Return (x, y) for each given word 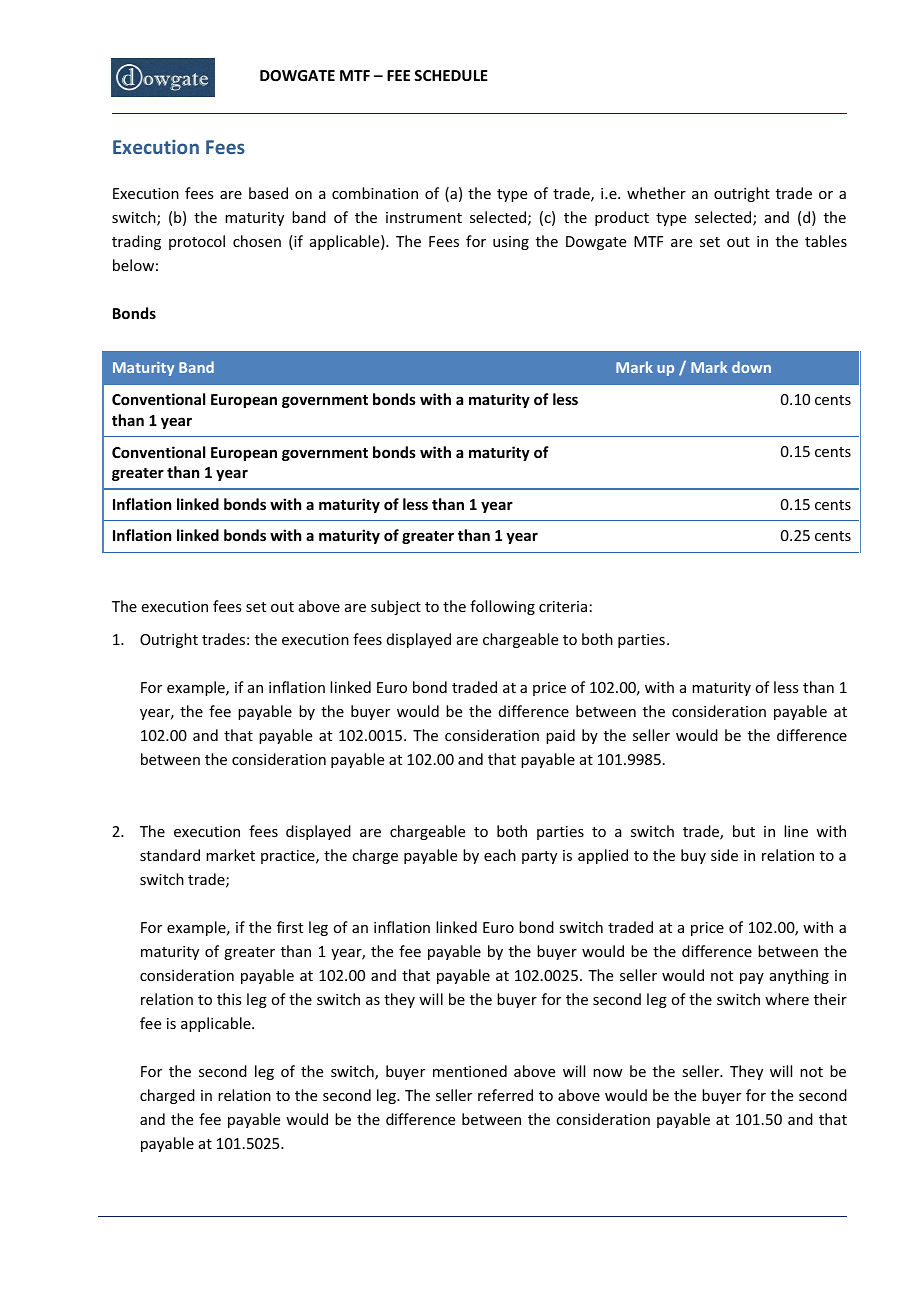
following (502, 607)
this (229, 999)
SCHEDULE (451, 75)
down (751, 367)
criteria (563, 606)
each (500, 855)
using (511, 243)
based (268, 193)
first (290, 927)
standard (170, 855)
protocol (197, 242)
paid (560, 736)
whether (656, 193)
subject (396, 607)
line (796, 831)
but (744, 831)
